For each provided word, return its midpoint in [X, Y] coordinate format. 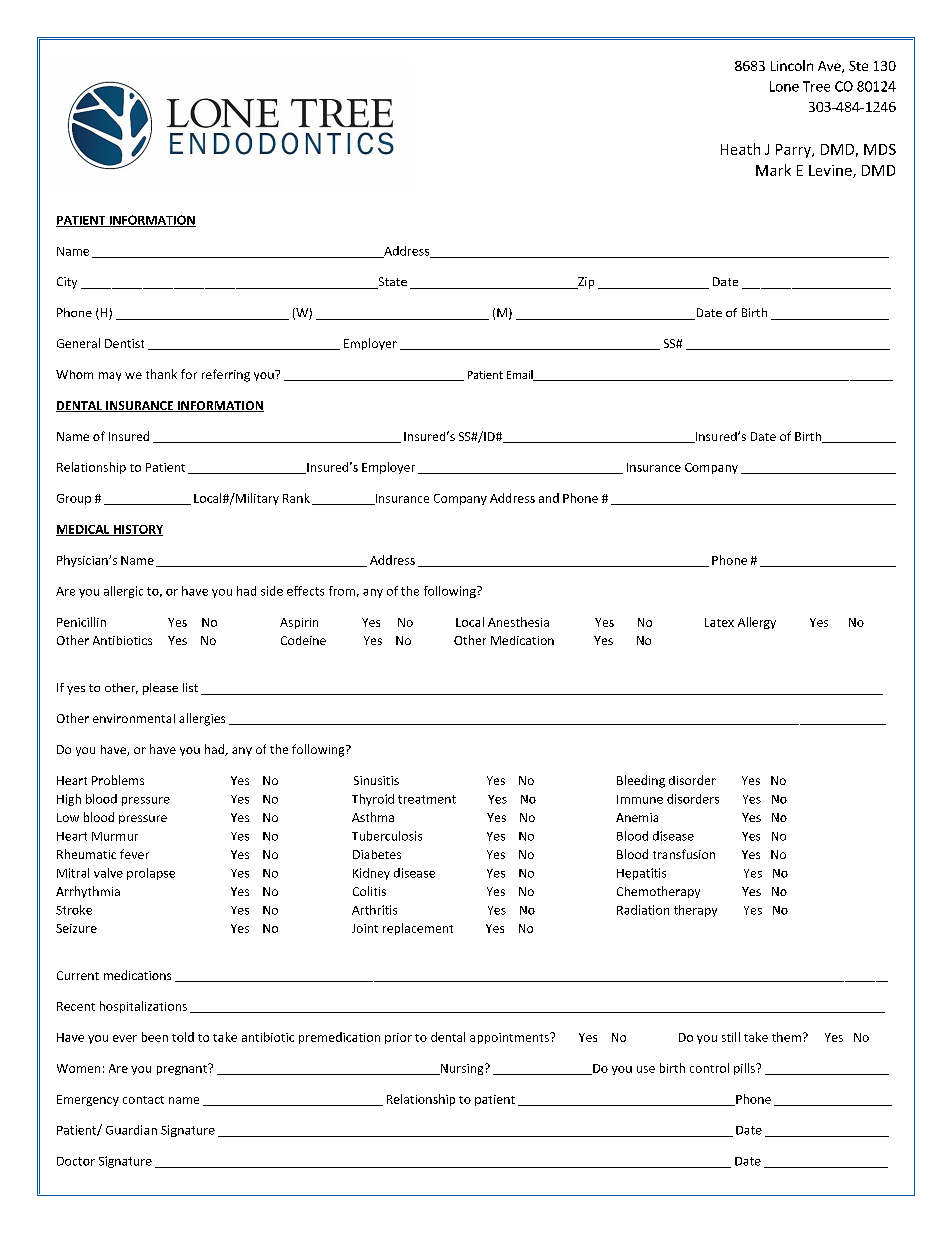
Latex [719, 622]
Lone [784, 86]
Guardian [131, 1130]
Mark [773, 170]
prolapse [151, 874]
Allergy [757, 623]
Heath [740, 149]
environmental [134, 718]
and [549, 498]
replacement [418, 929]
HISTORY [137, 530]
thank [161, 374]
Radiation [643, 910]
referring [226, 375]
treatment [427, 799]
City [67, 283]
